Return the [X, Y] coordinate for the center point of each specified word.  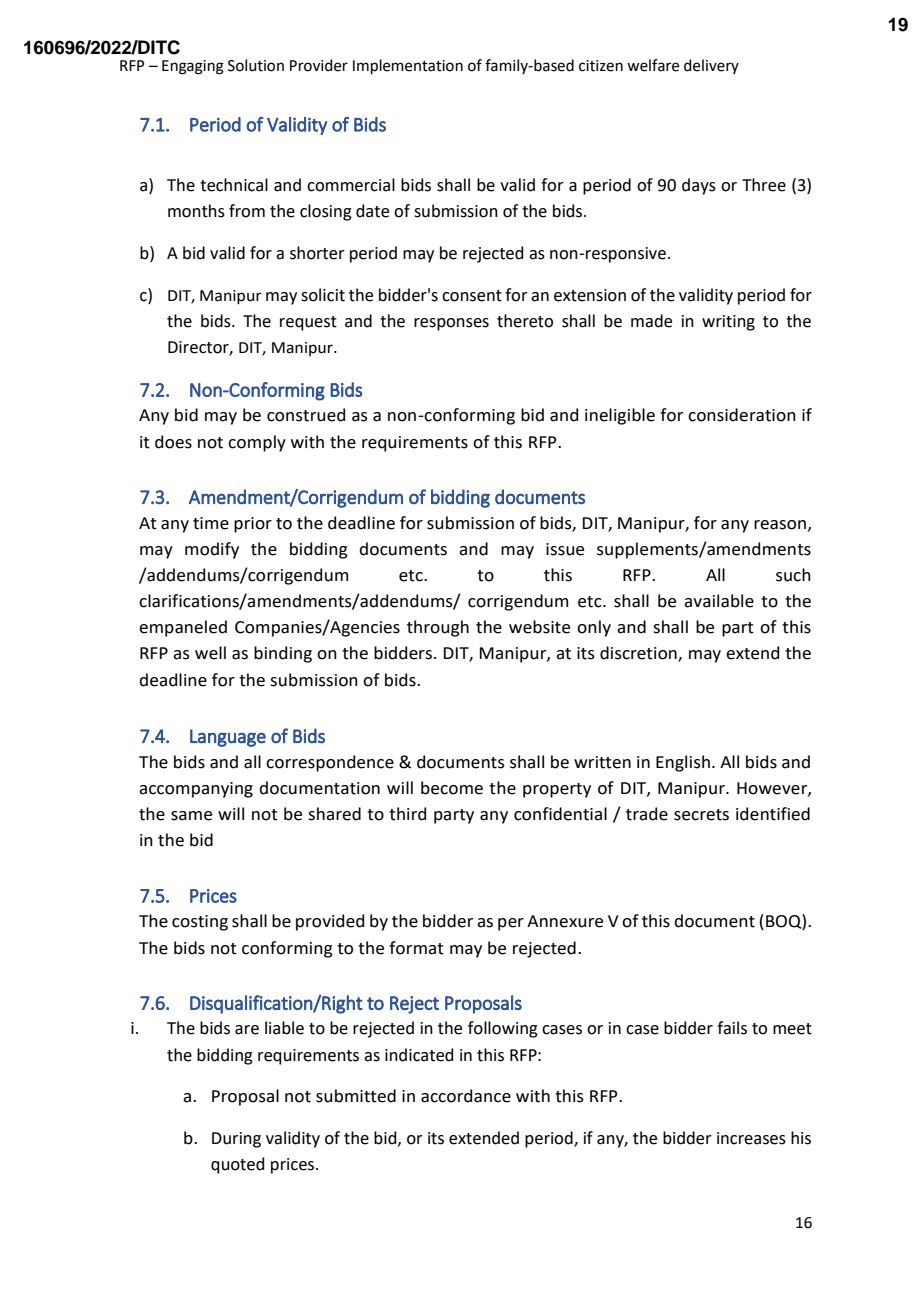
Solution [256, 65]
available [719, 601]
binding [283, 654]
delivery [711, 66]
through [438, 628]
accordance [466, 1096]
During [236, 1140]
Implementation [408, 66]
